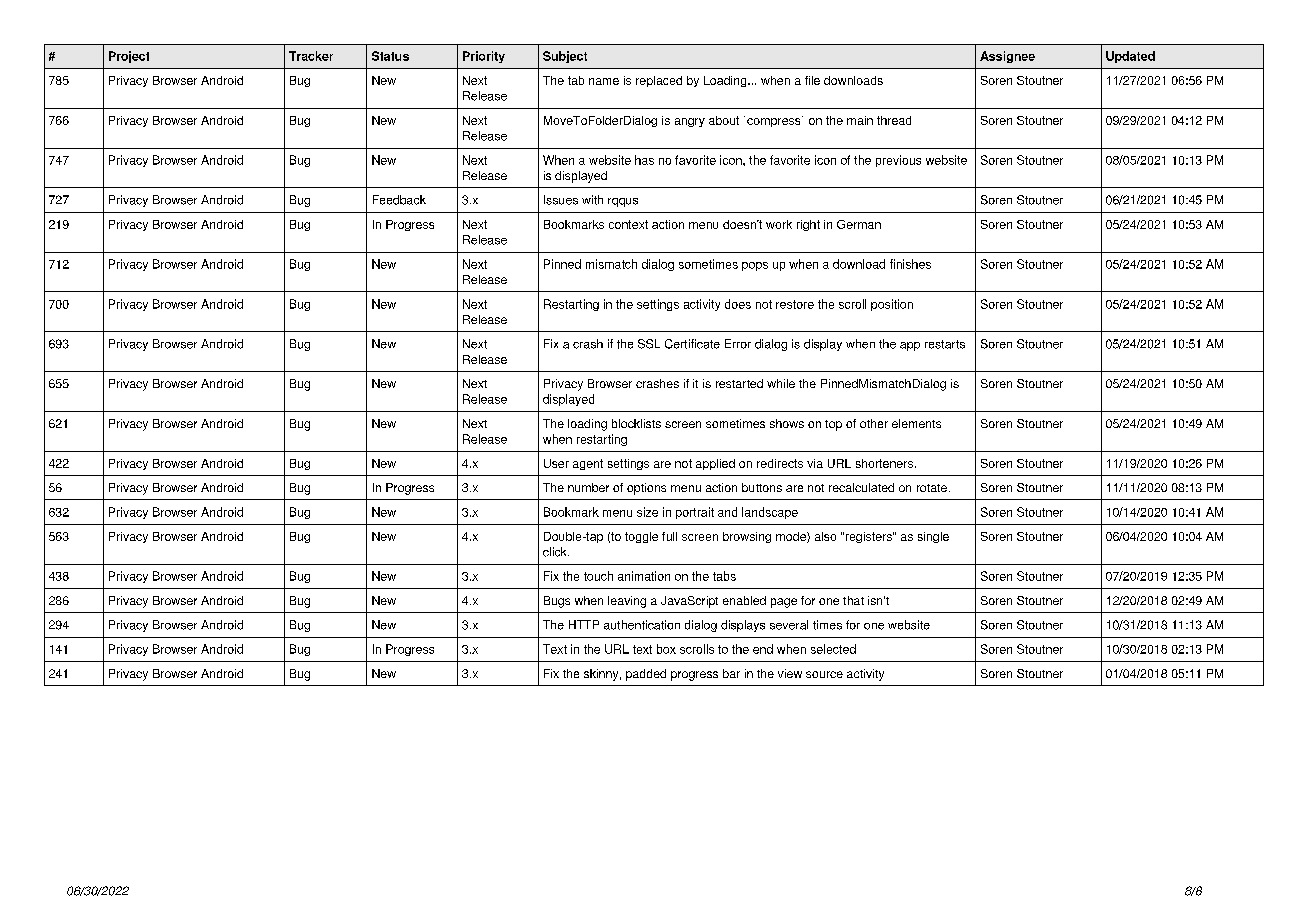  What do you see at coordinates (584, 624) in the document?
I see `HTTP` at bounding box center [584, 624].
